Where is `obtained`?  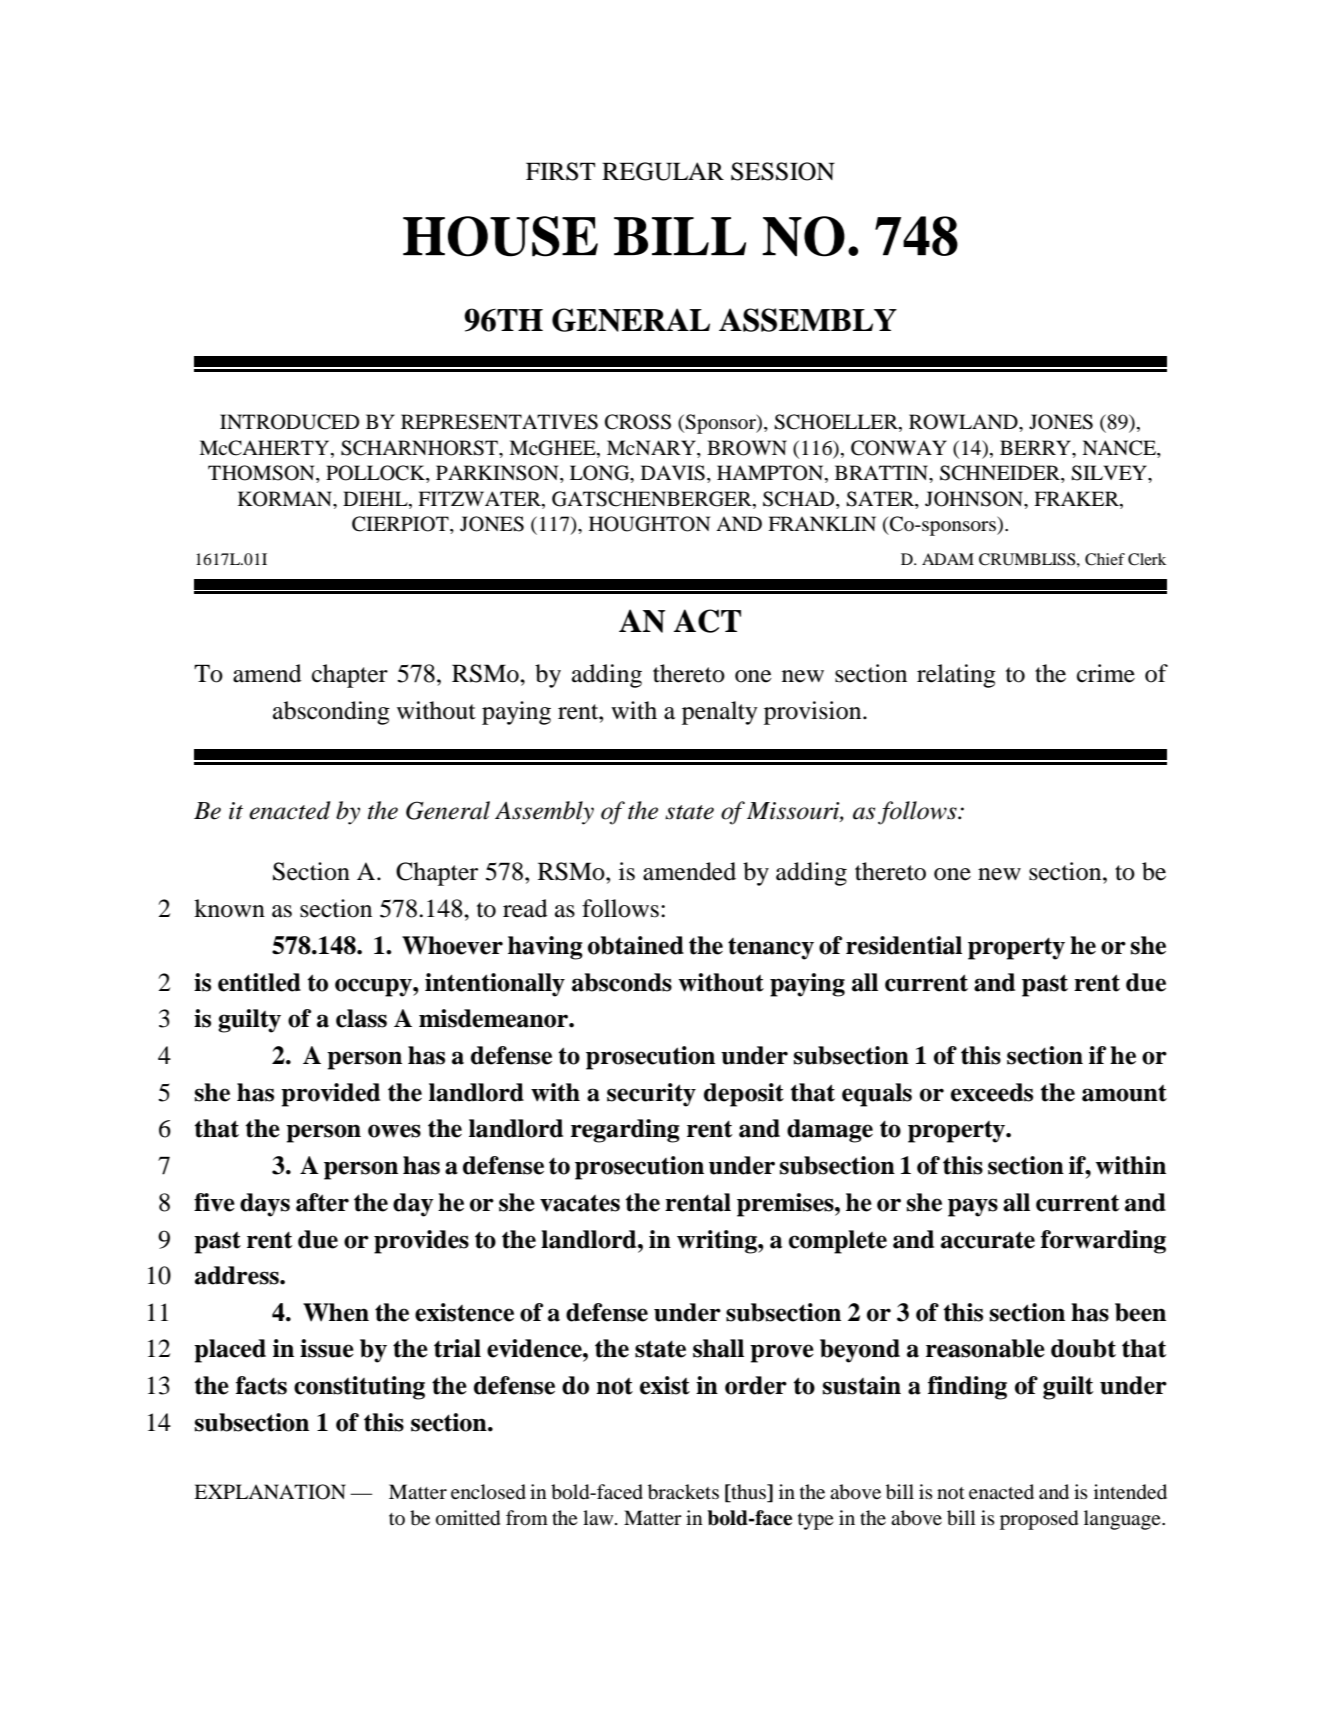 obtained is located at coordinates (636, 945).
